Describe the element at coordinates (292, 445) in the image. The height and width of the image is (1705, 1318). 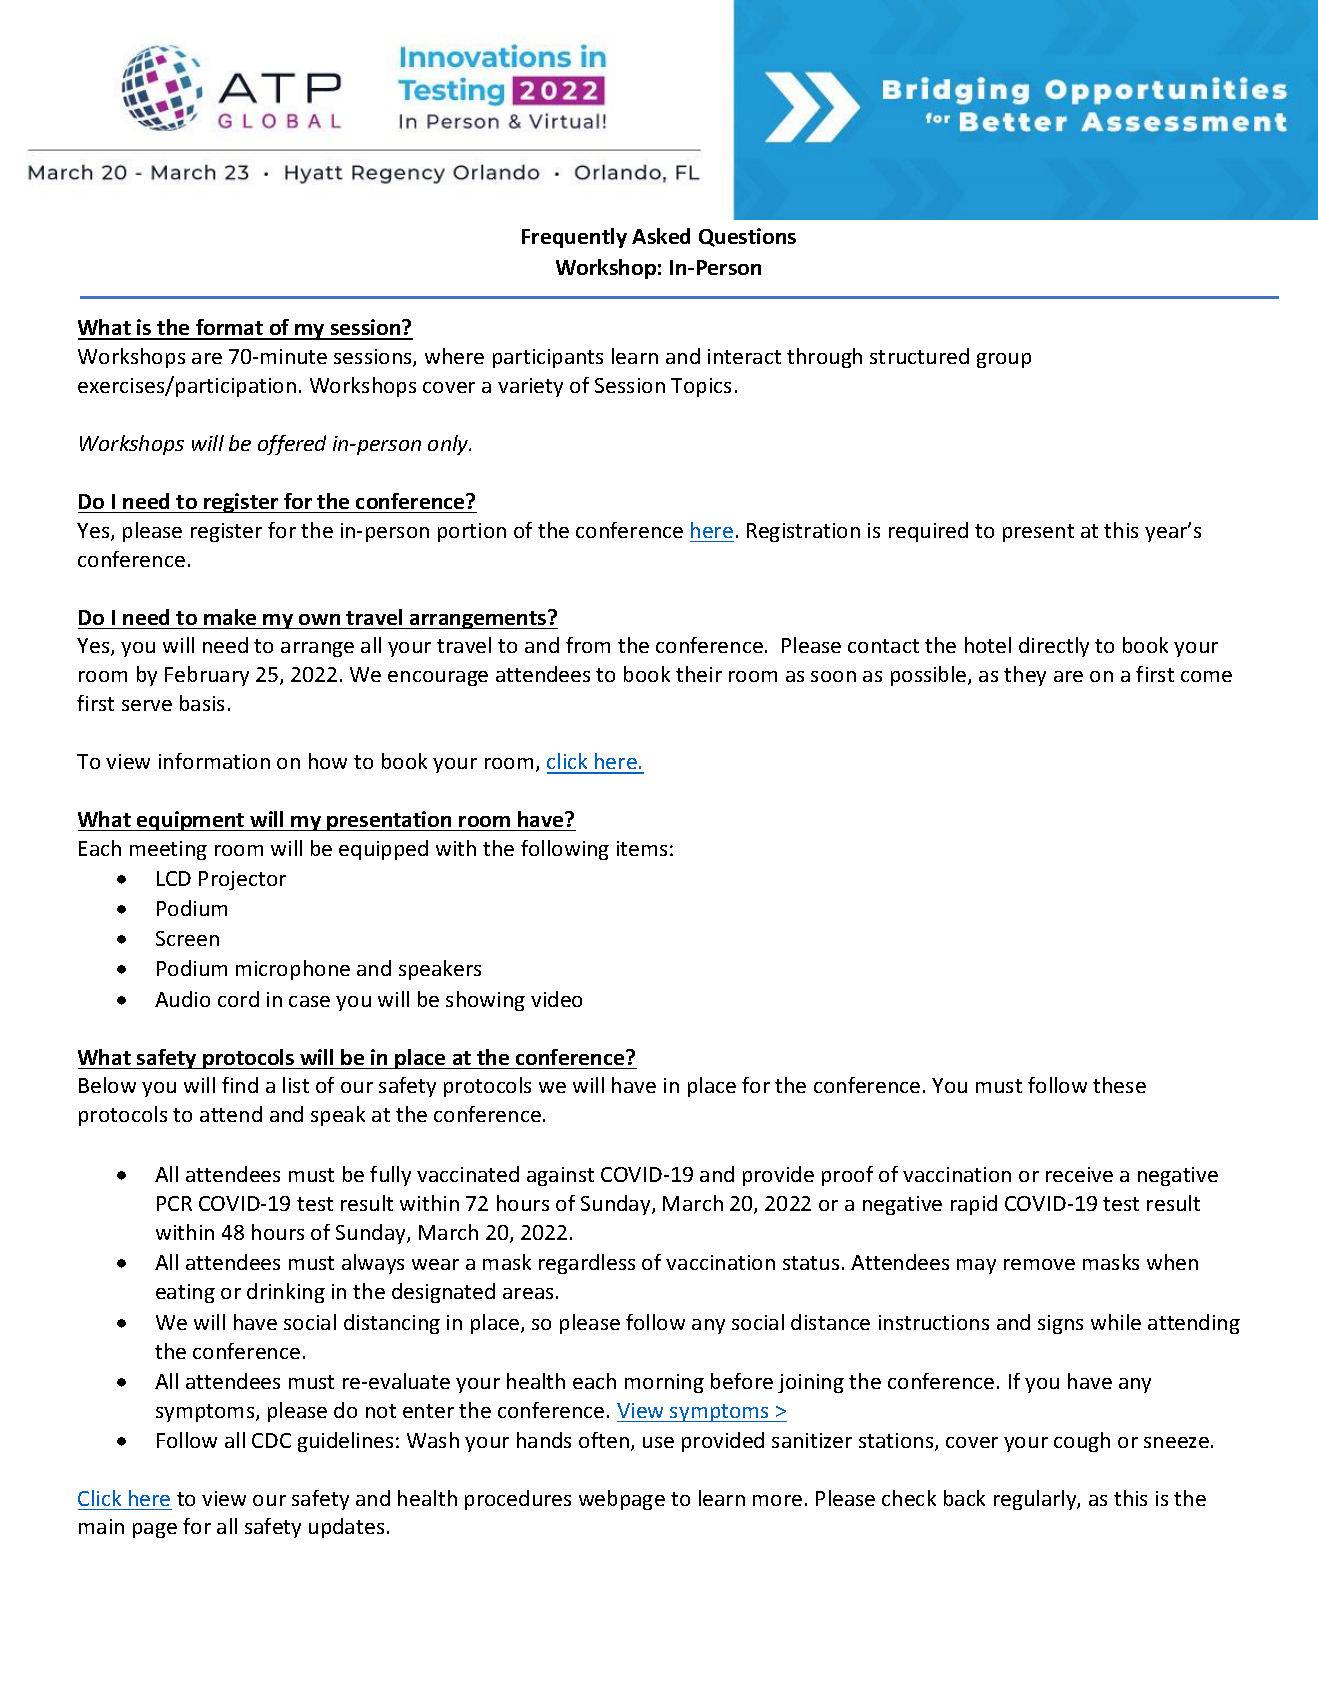
I see `offered` at that location.
